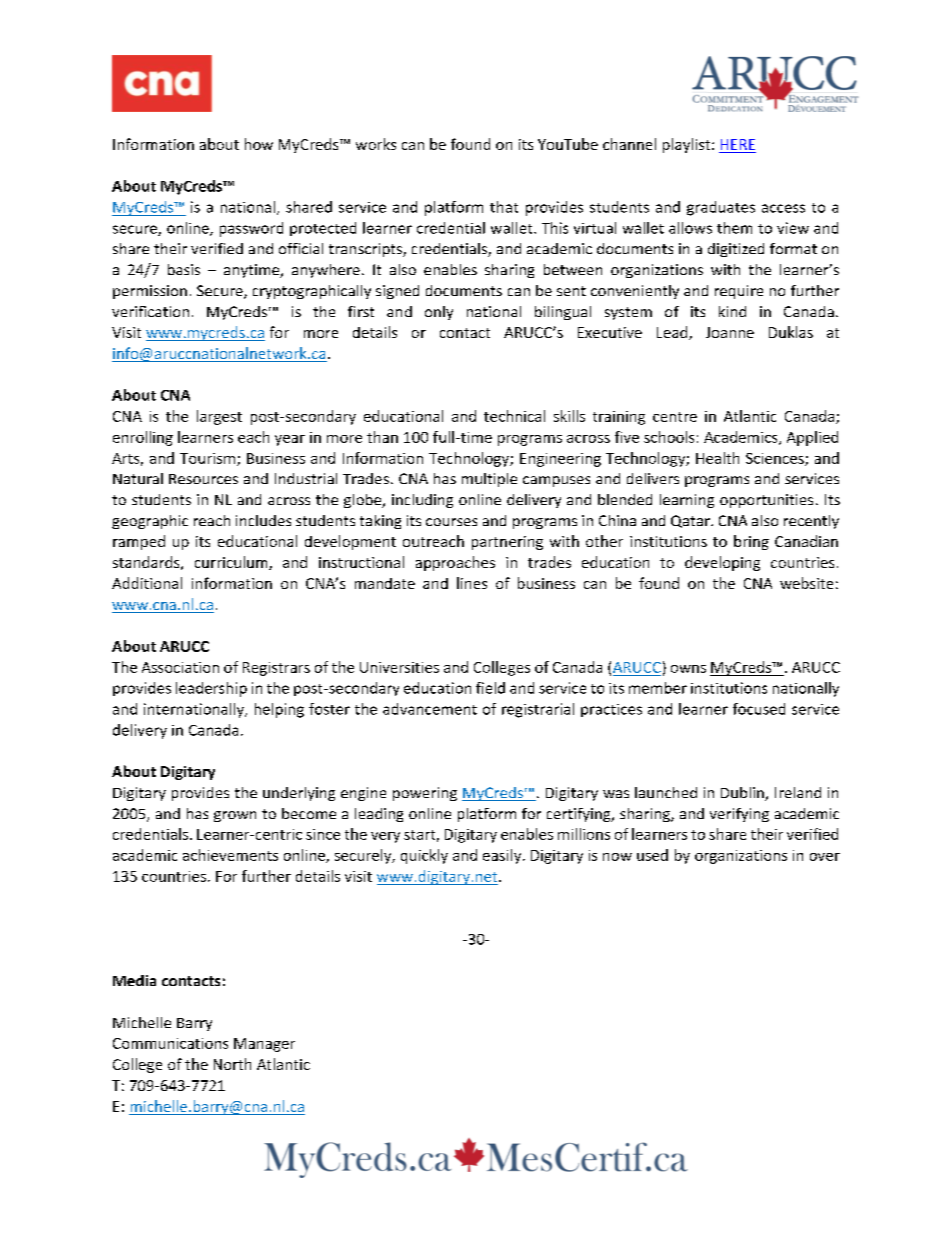  I want to click on developing, so click(722, 563).
